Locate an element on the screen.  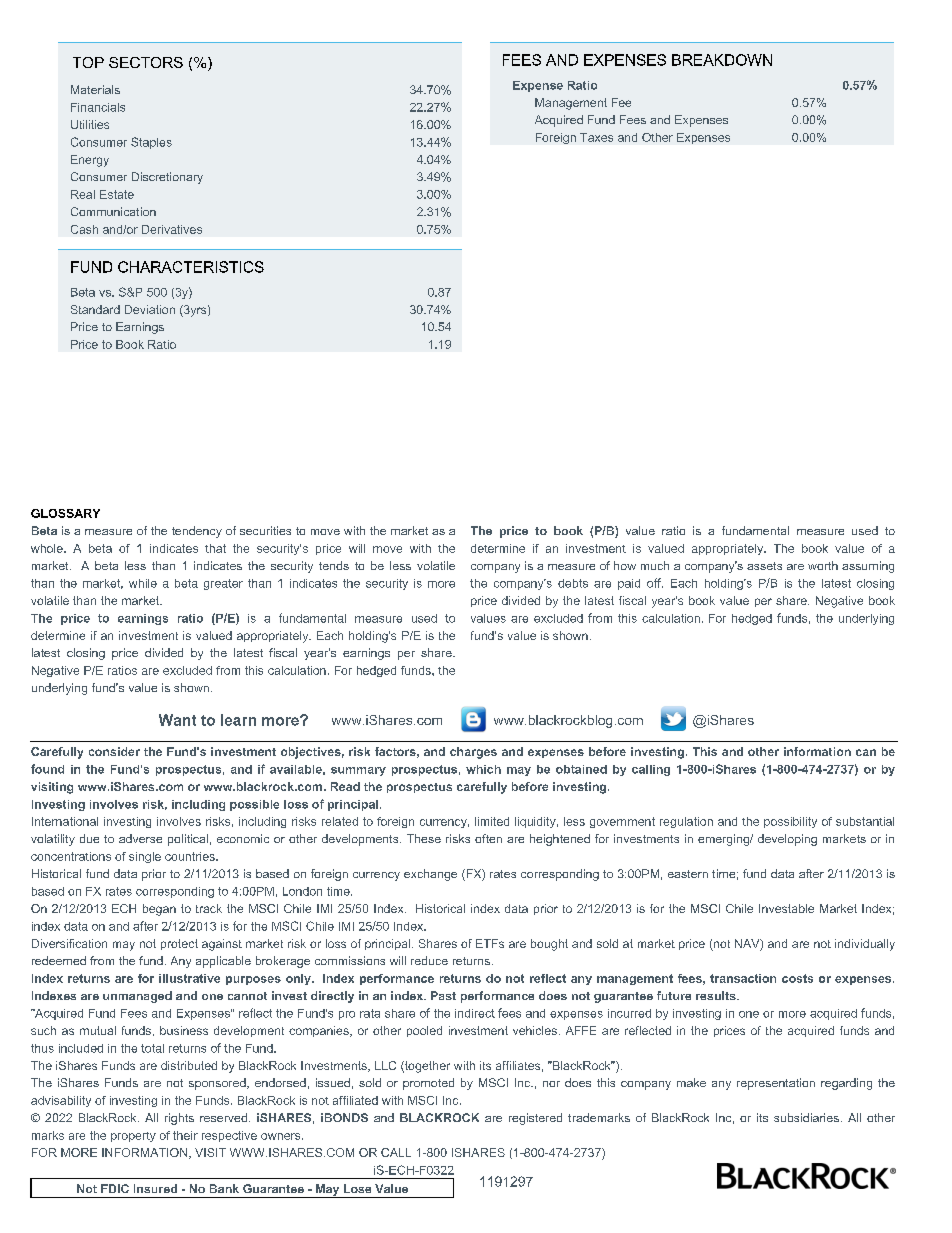
assets is located at coordinates (764, 566).
